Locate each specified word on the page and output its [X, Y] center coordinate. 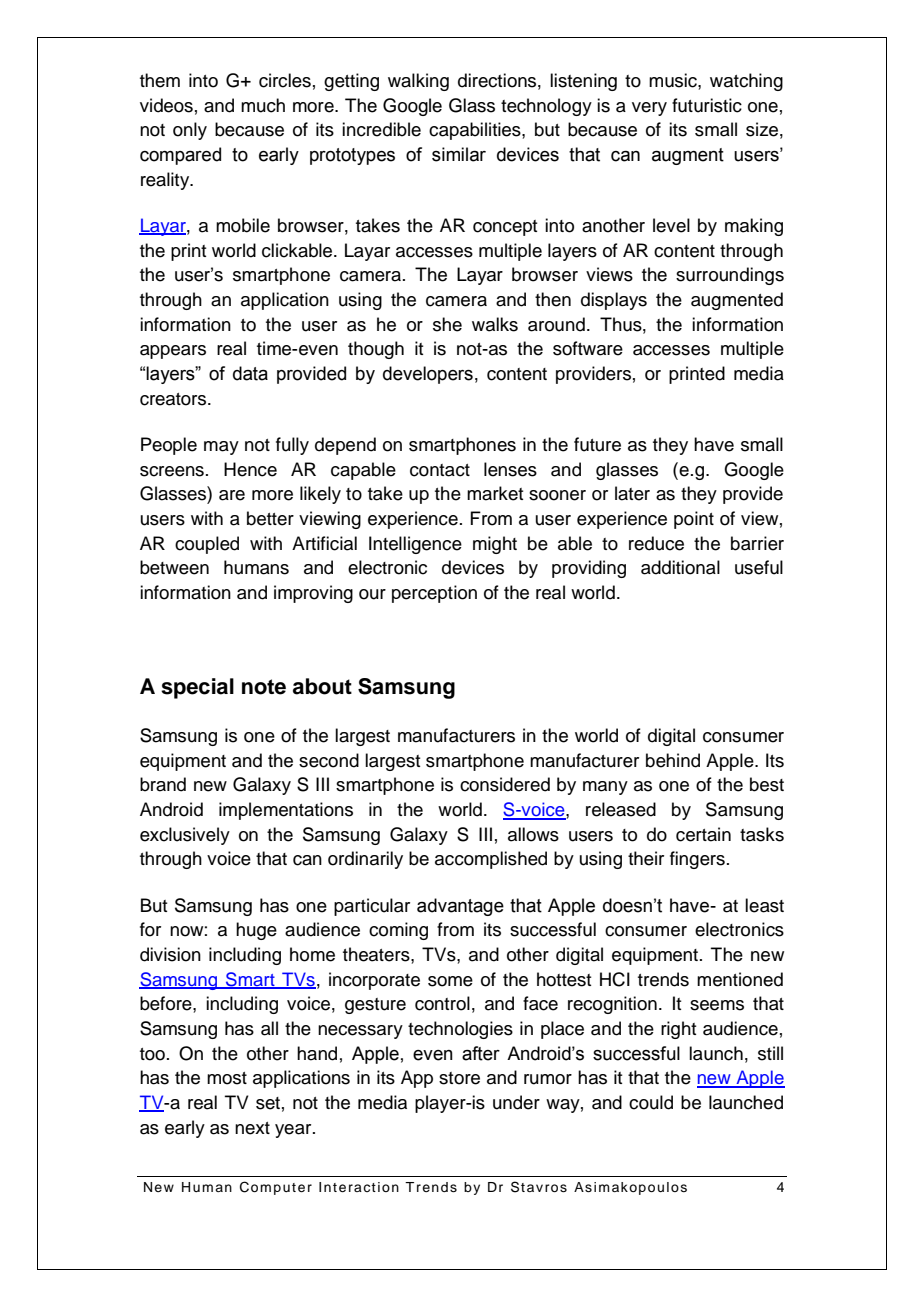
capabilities [476, 131]
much [263, 105]
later [632, 493]
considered [505, 784]
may [221, 448]
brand [163, 784]
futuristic [707, 105]
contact [440, 470]
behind [673, 760]
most [227, 1078]
